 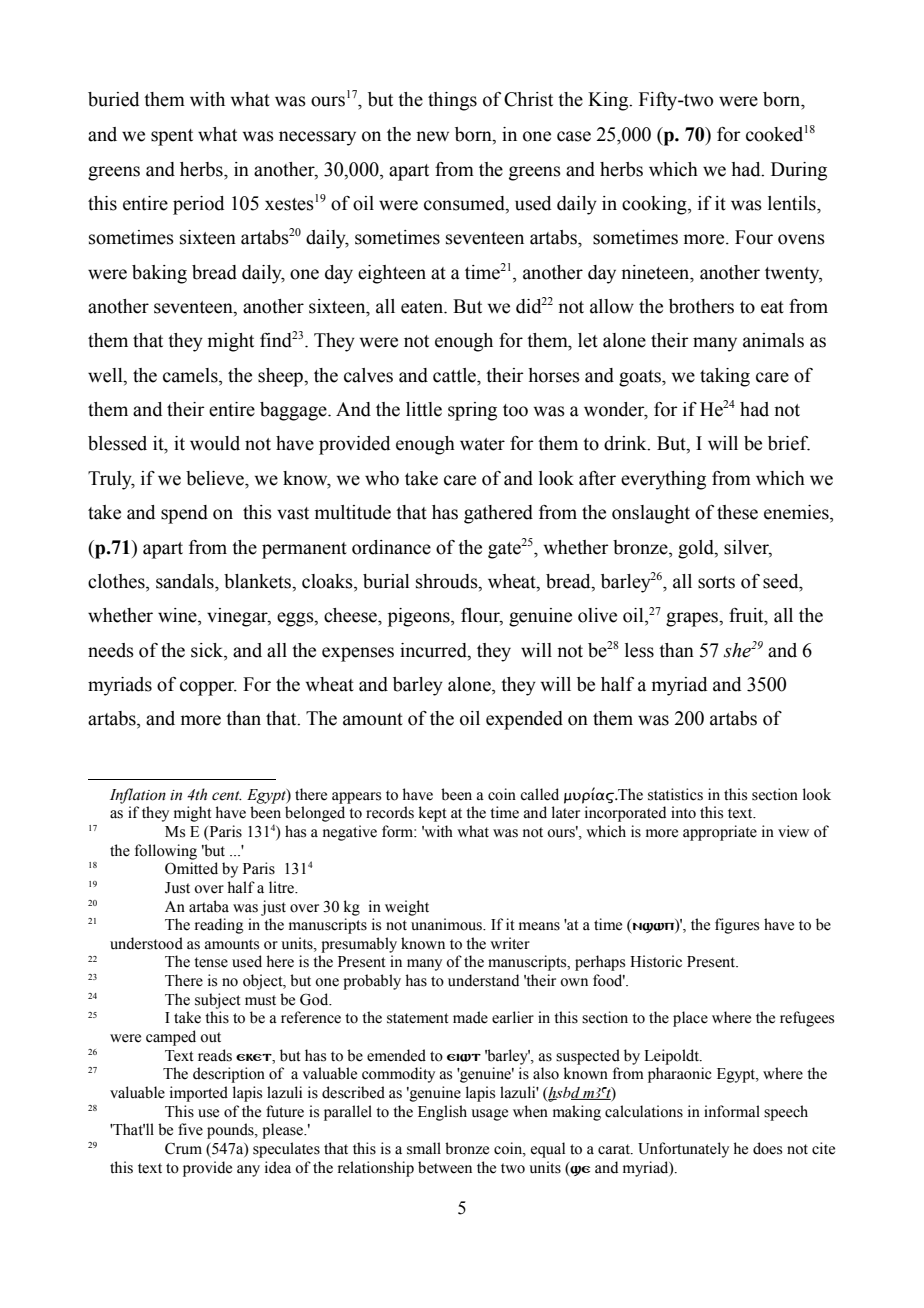 I want to click on water, so click(x=482, y=444).
